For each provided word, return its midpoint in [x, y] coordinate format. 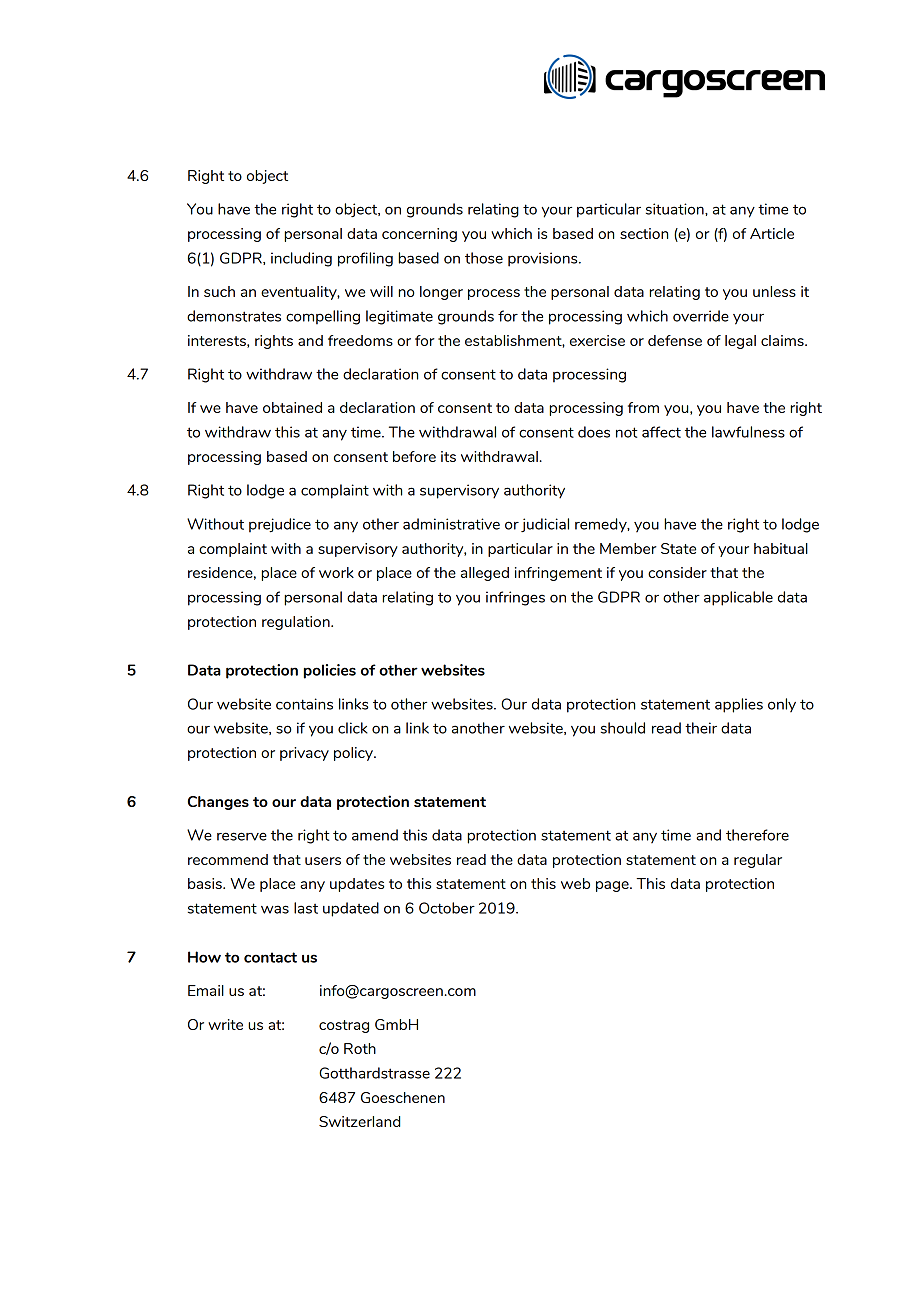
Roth [360, 1048]
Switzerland [359, 1121]
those [484, 258]
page [613, 886]
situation [676, 209]
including [301, 259]
